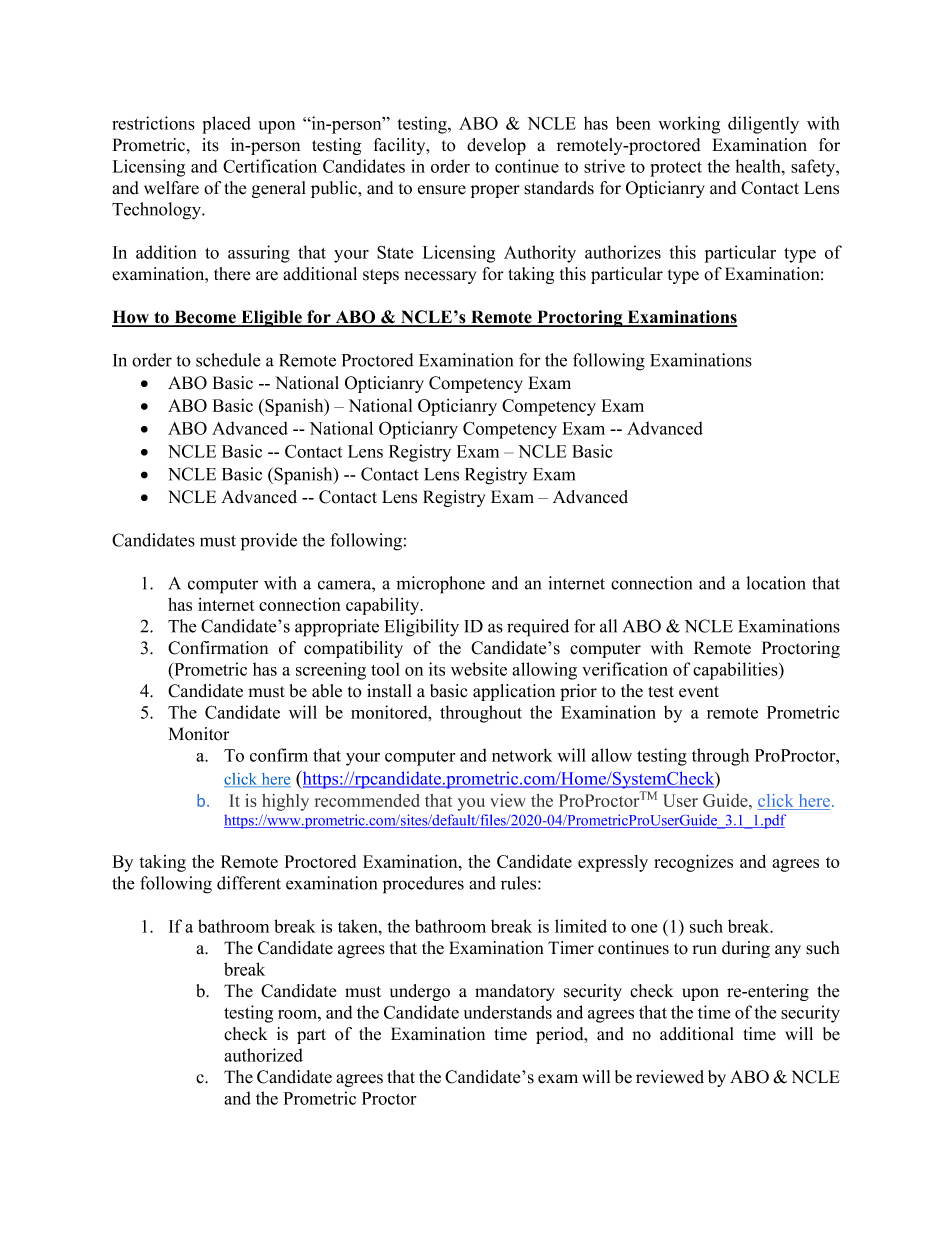  I want to click on microphone, so click(440, 585).
